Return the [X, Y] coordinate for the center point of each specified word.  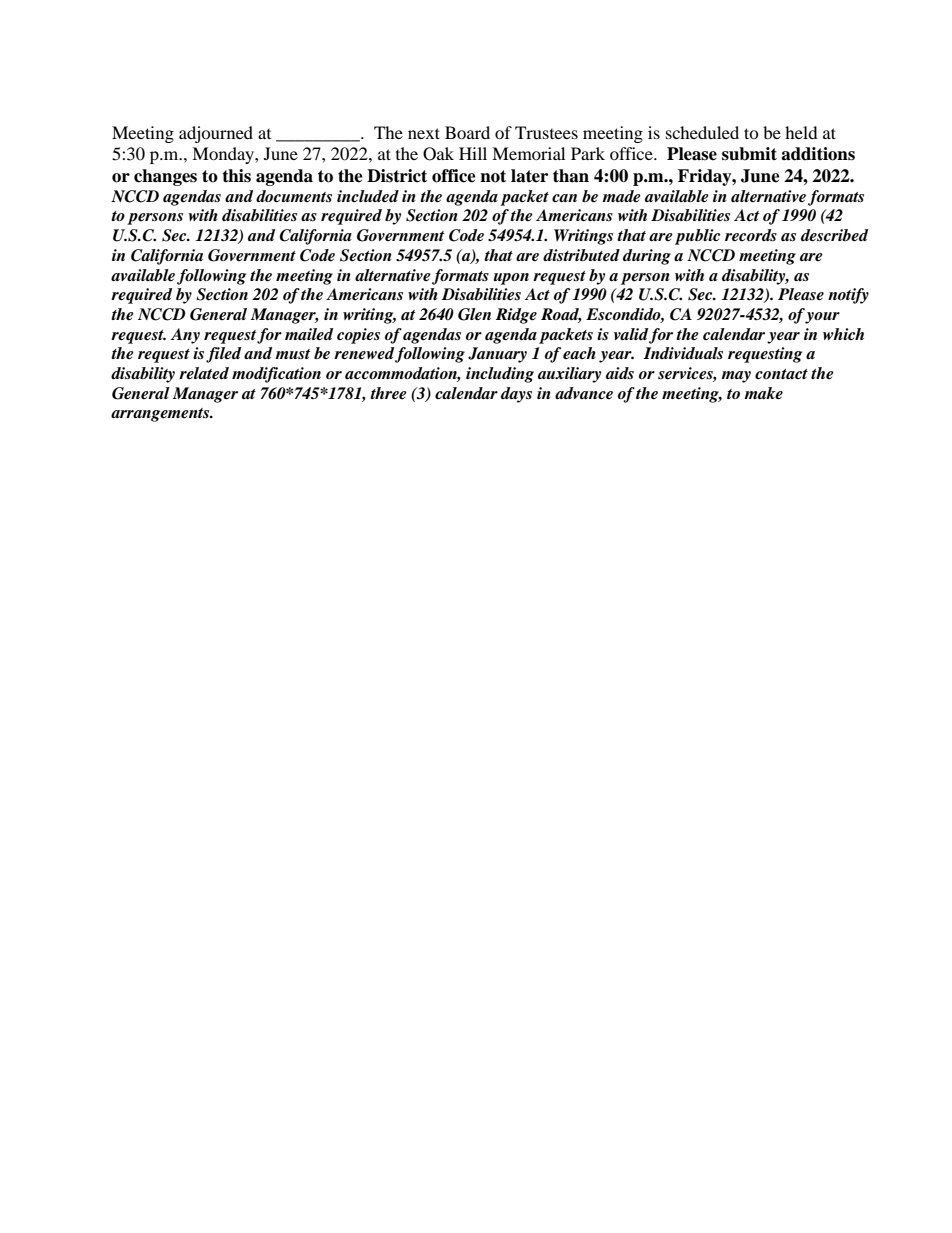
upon [511, 279]
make [763, 393]
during [647, 257]
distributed [581, 255]
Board [467, 132]
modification [276, 375]
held [801, 132]
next [424, 133]
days [516, 395]
